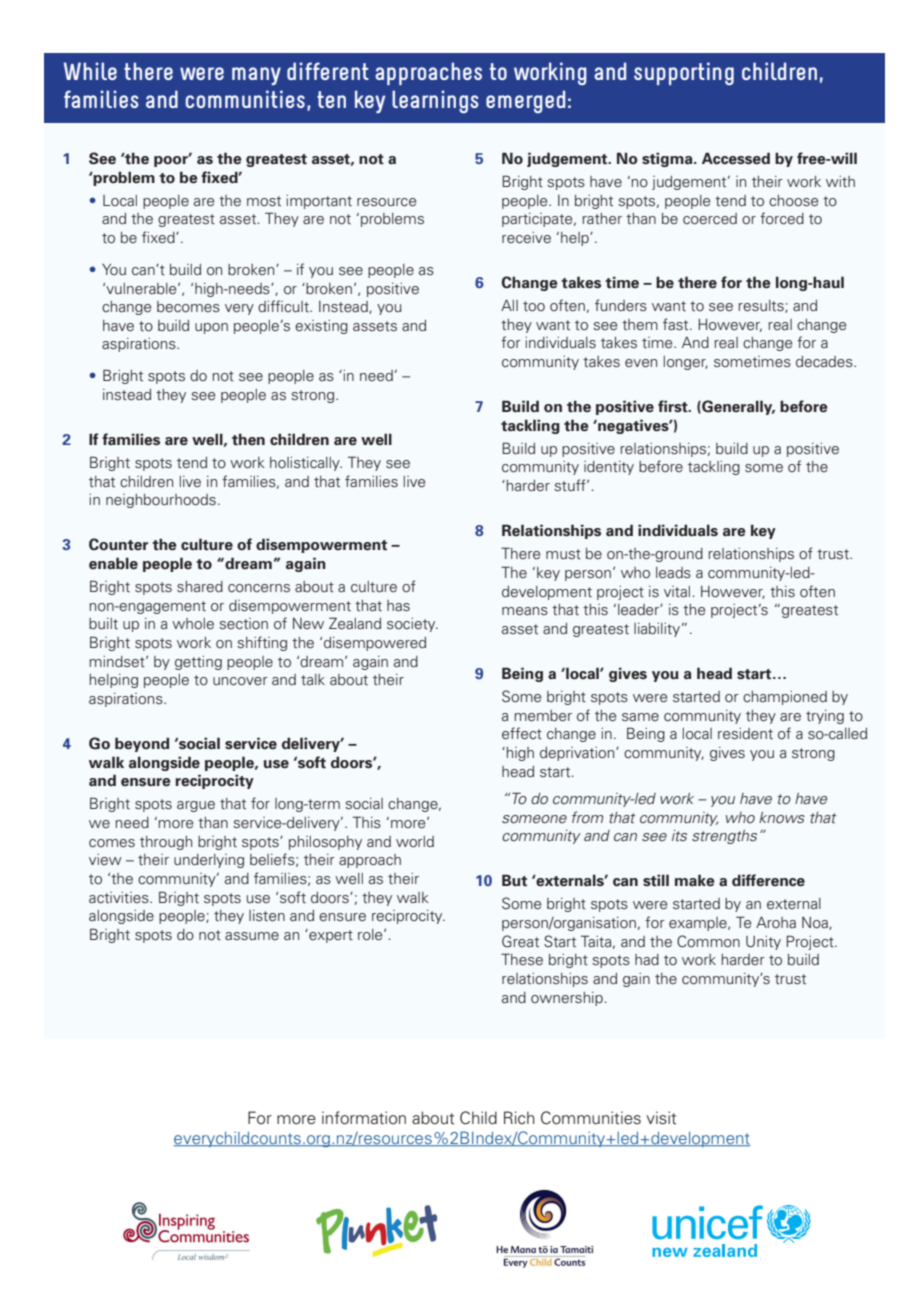 The image size is (924, 1308). I want to click on vital, so click(678, 591).
